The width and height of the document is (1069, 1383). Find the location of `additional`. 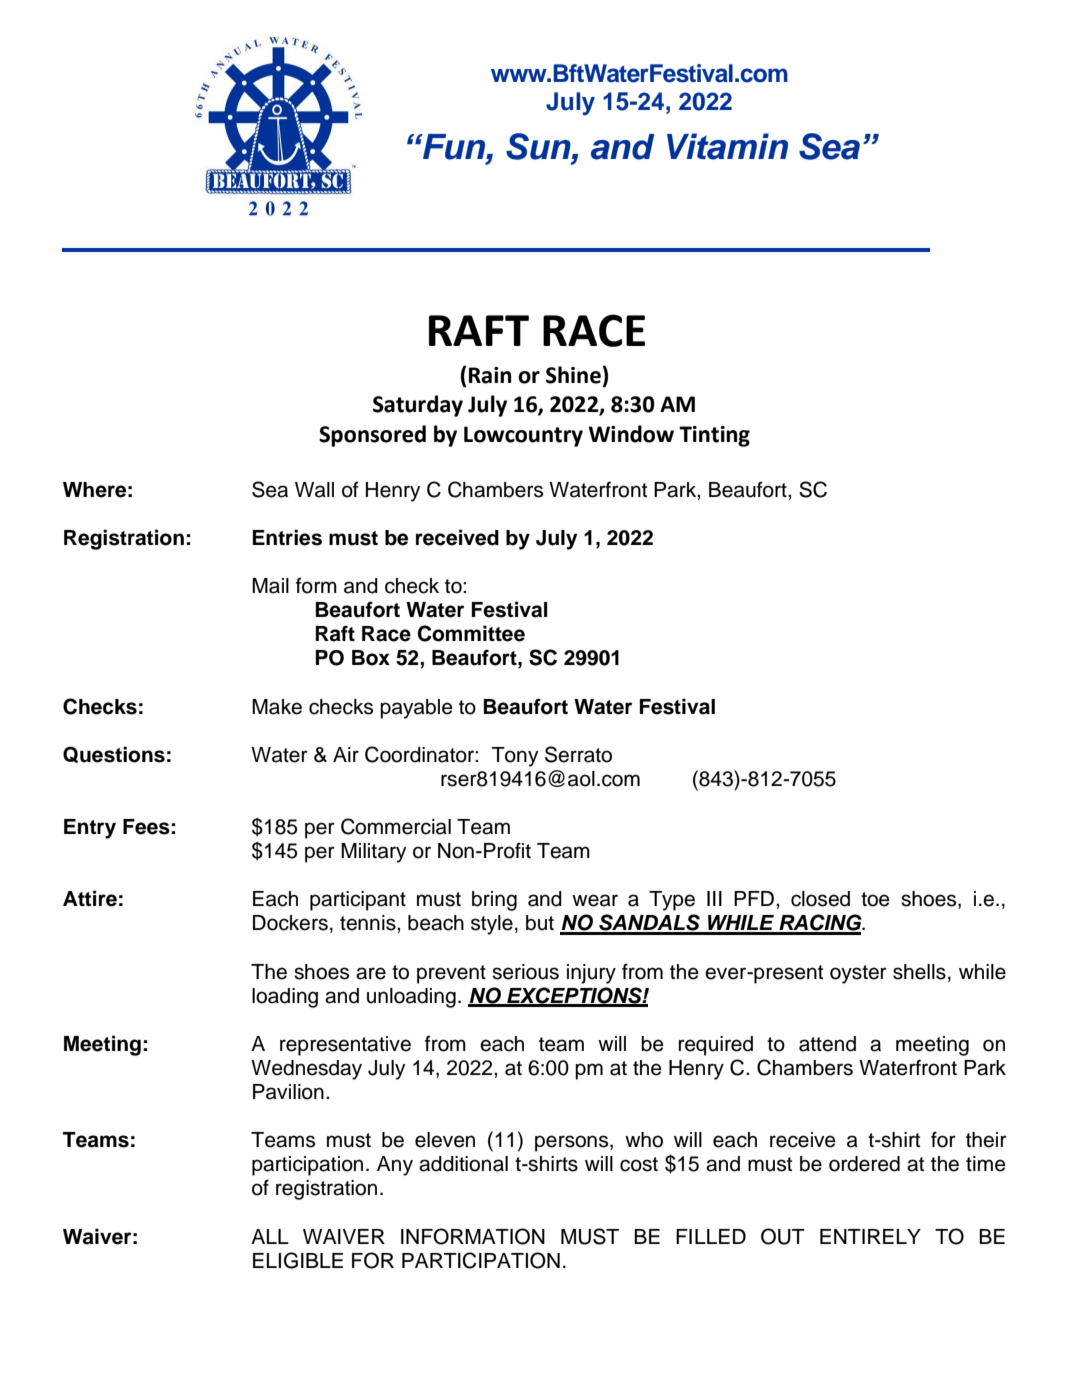

additional is located at coordinates (463, 1164).
